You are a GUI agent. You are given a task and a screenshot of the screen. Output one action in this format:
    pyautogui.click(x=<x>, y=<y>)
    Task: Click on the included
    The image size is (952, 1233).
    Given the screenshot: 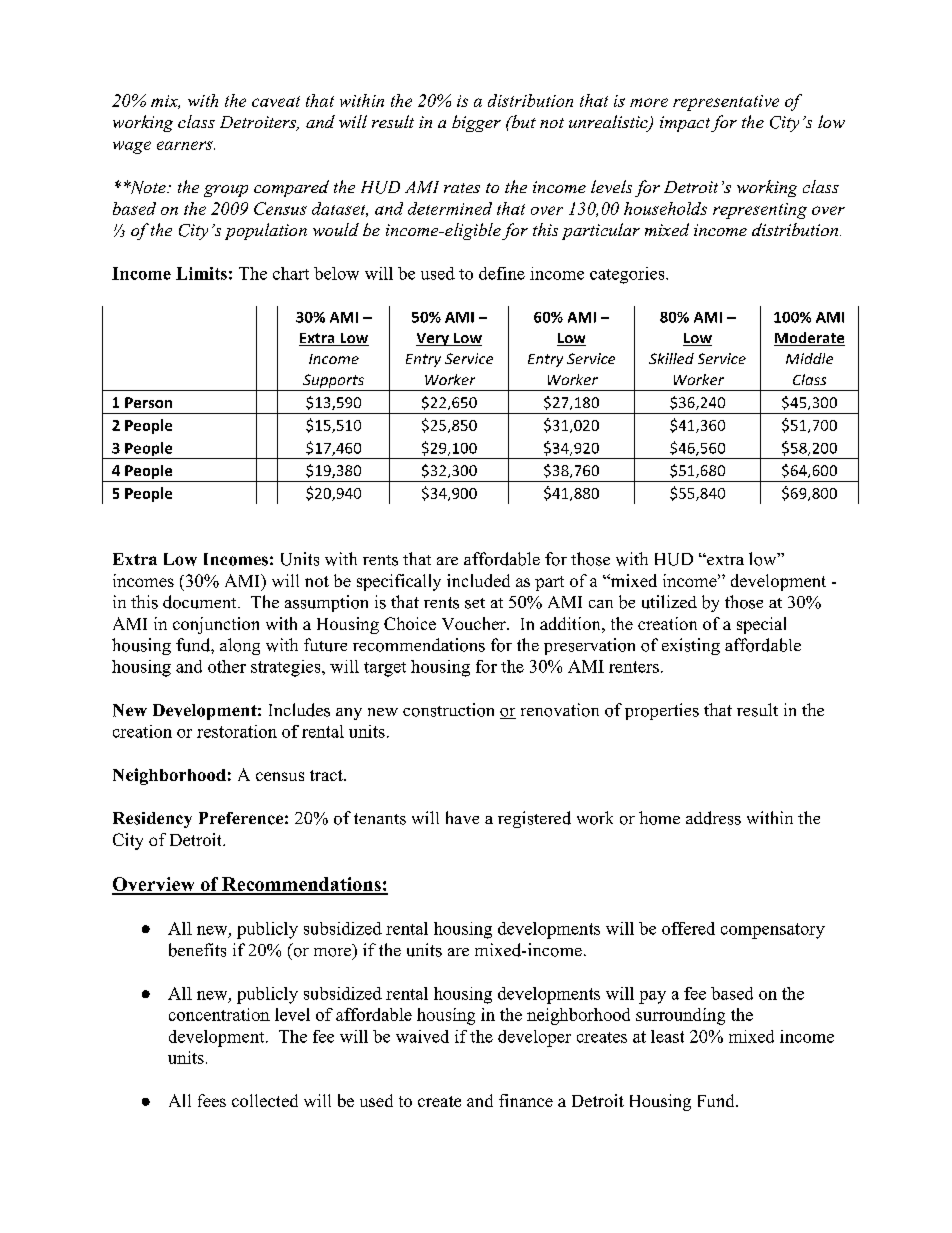 What is the action you would take?
    pyautogui.click(x=478, y=580)
